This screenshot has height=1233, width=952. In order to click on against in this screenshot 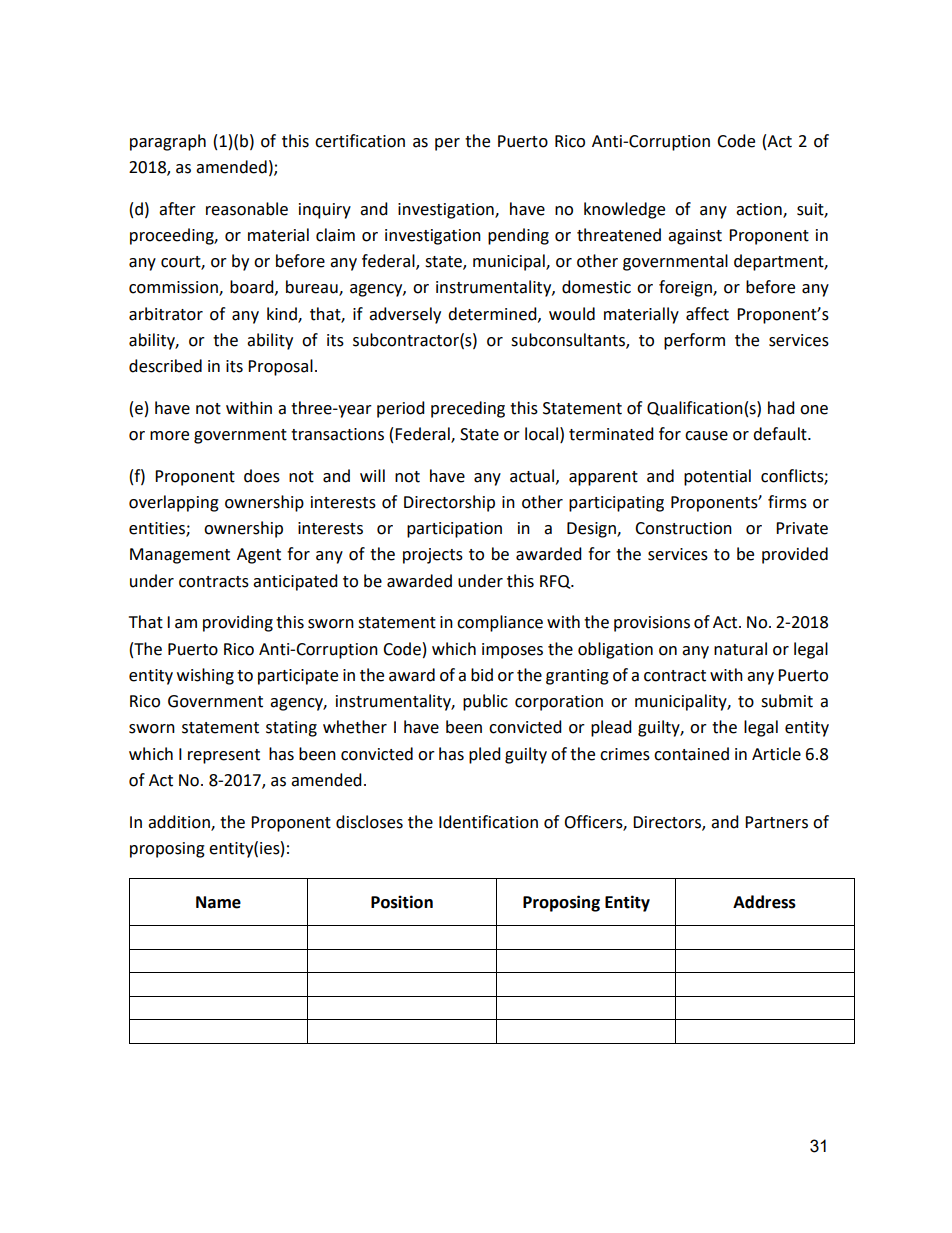, I will do `click(695, 237)`.
